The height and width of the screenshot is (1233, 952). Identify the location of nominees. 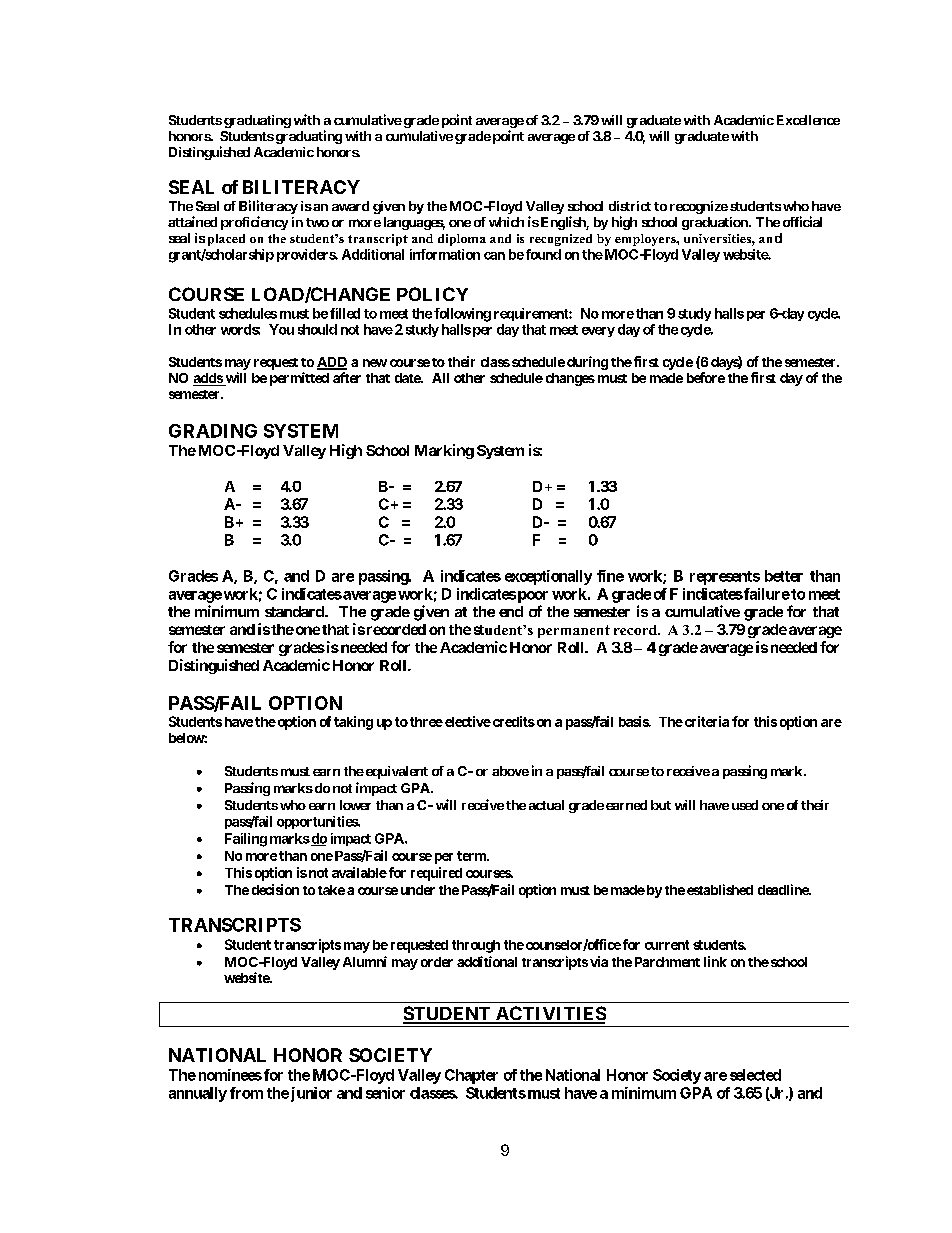
(230, 1075).
